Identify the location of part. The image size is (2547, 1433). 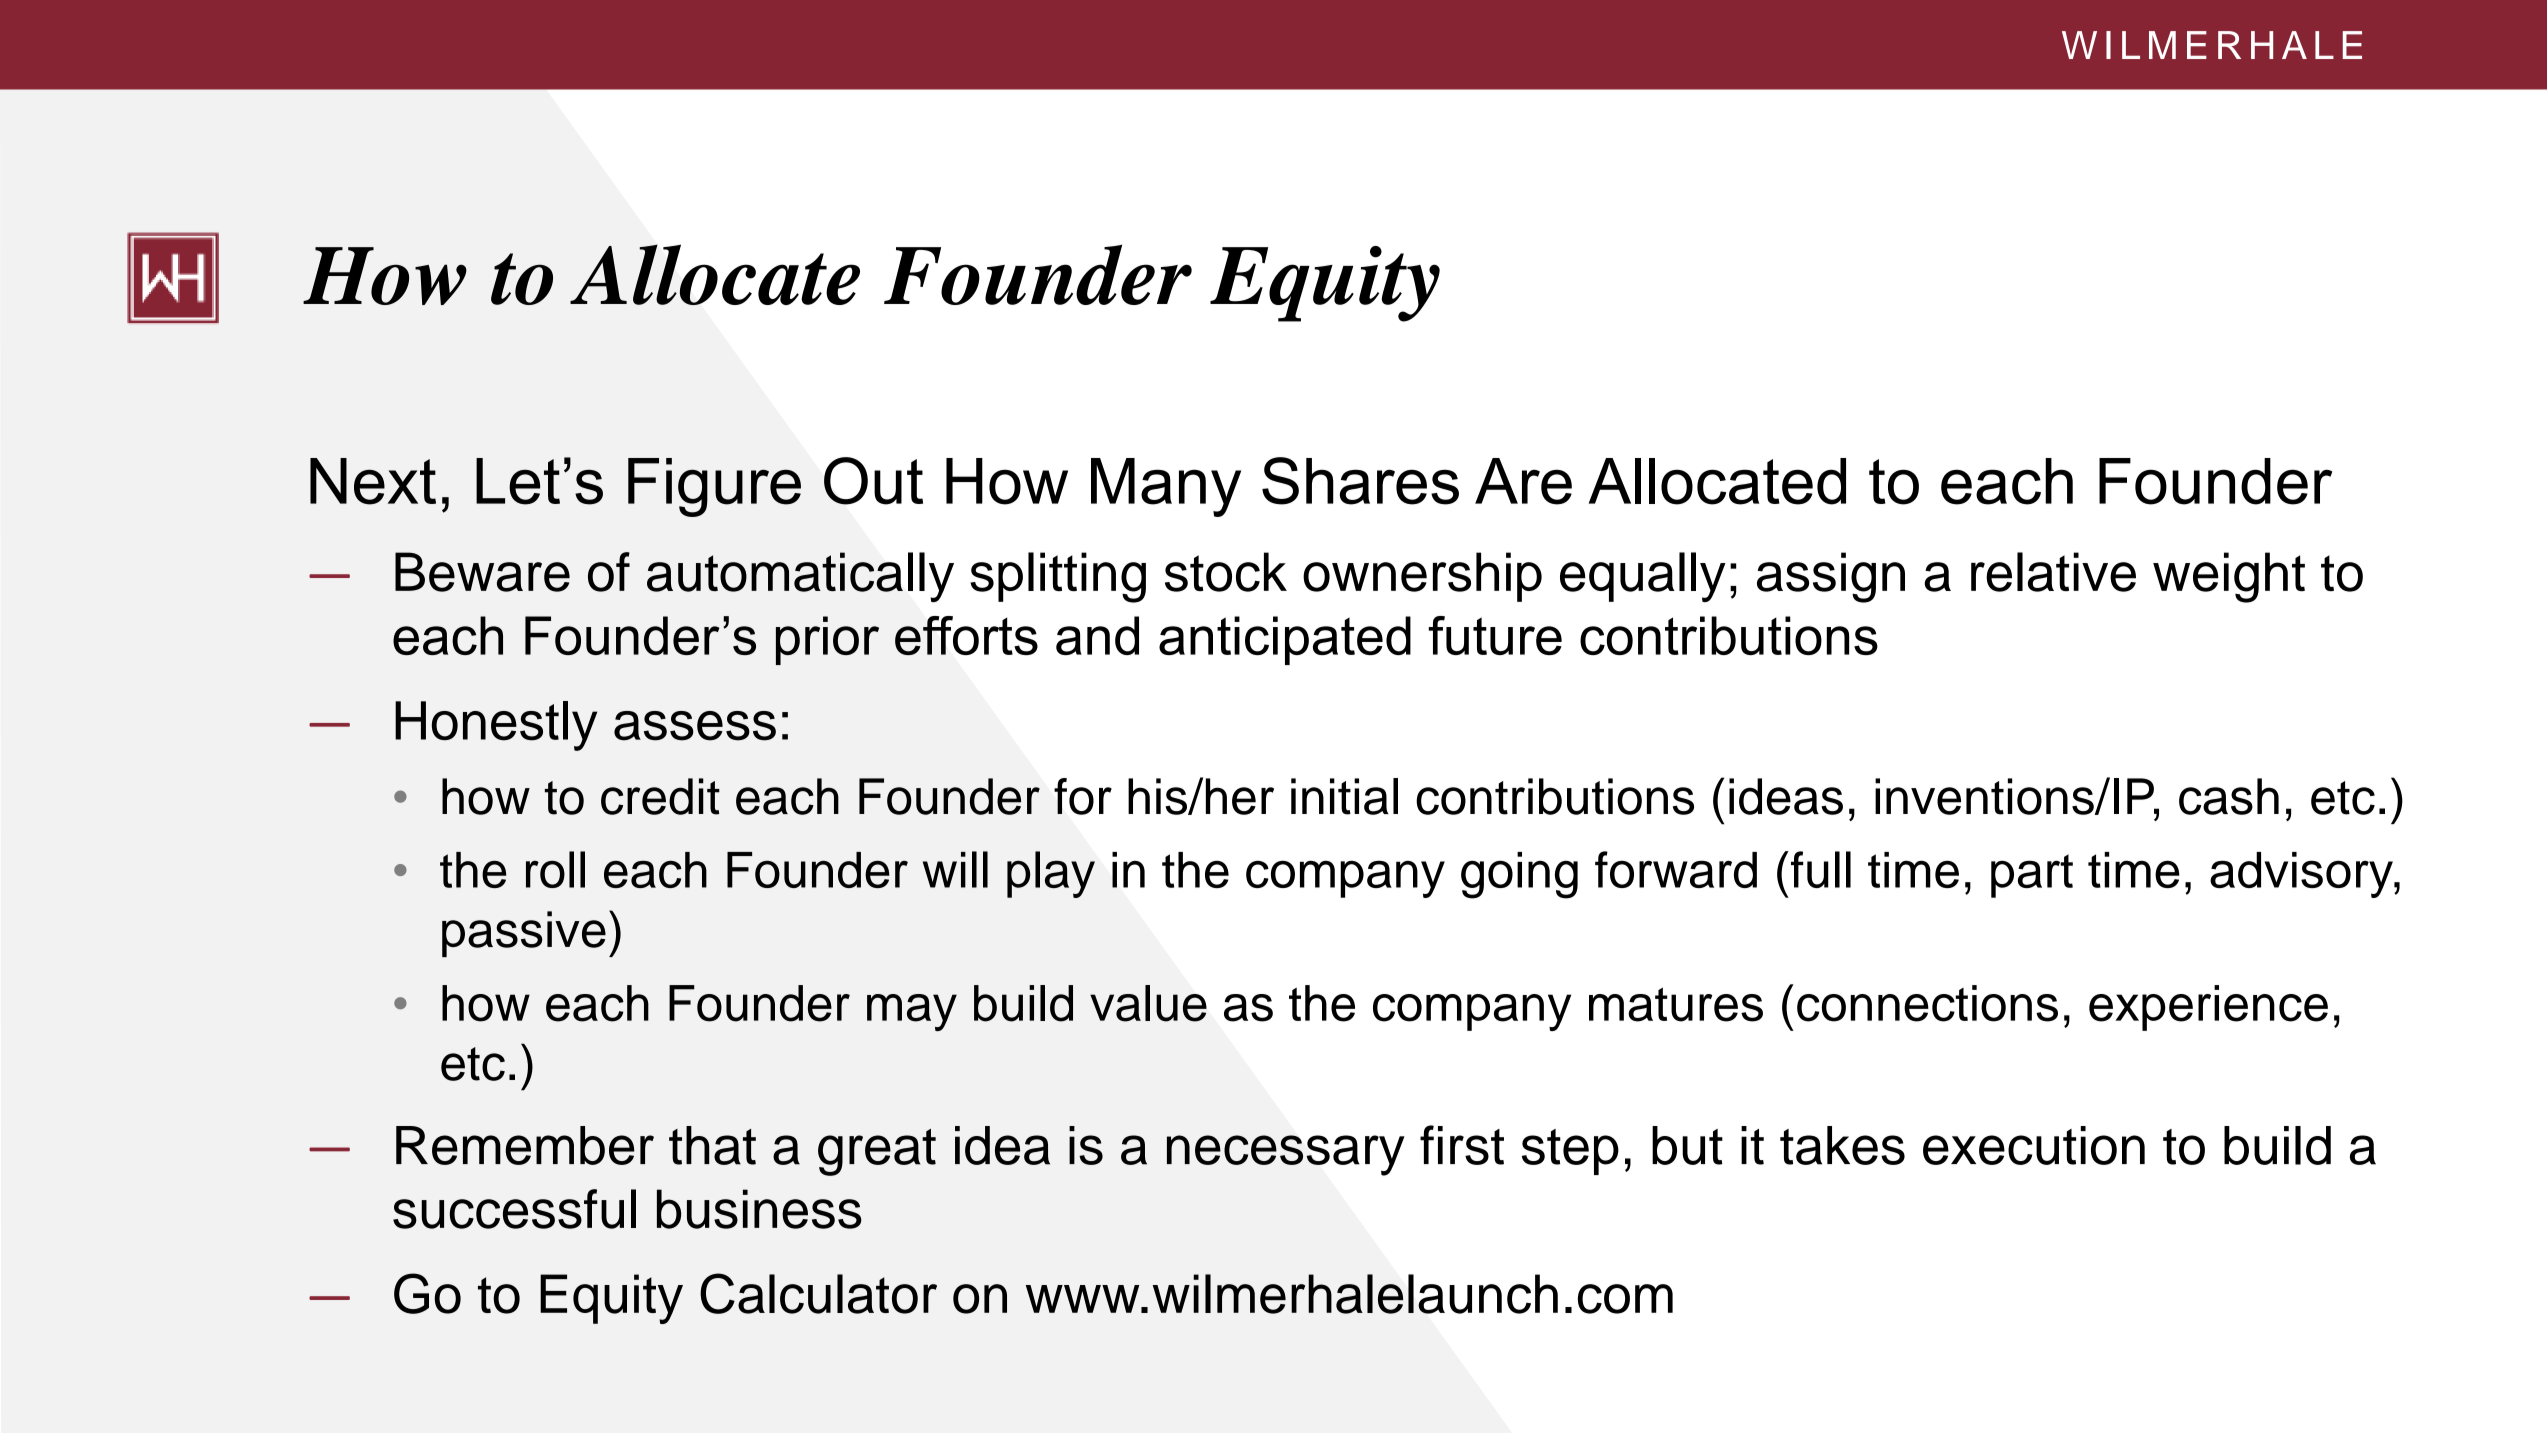
(2032, 876).
